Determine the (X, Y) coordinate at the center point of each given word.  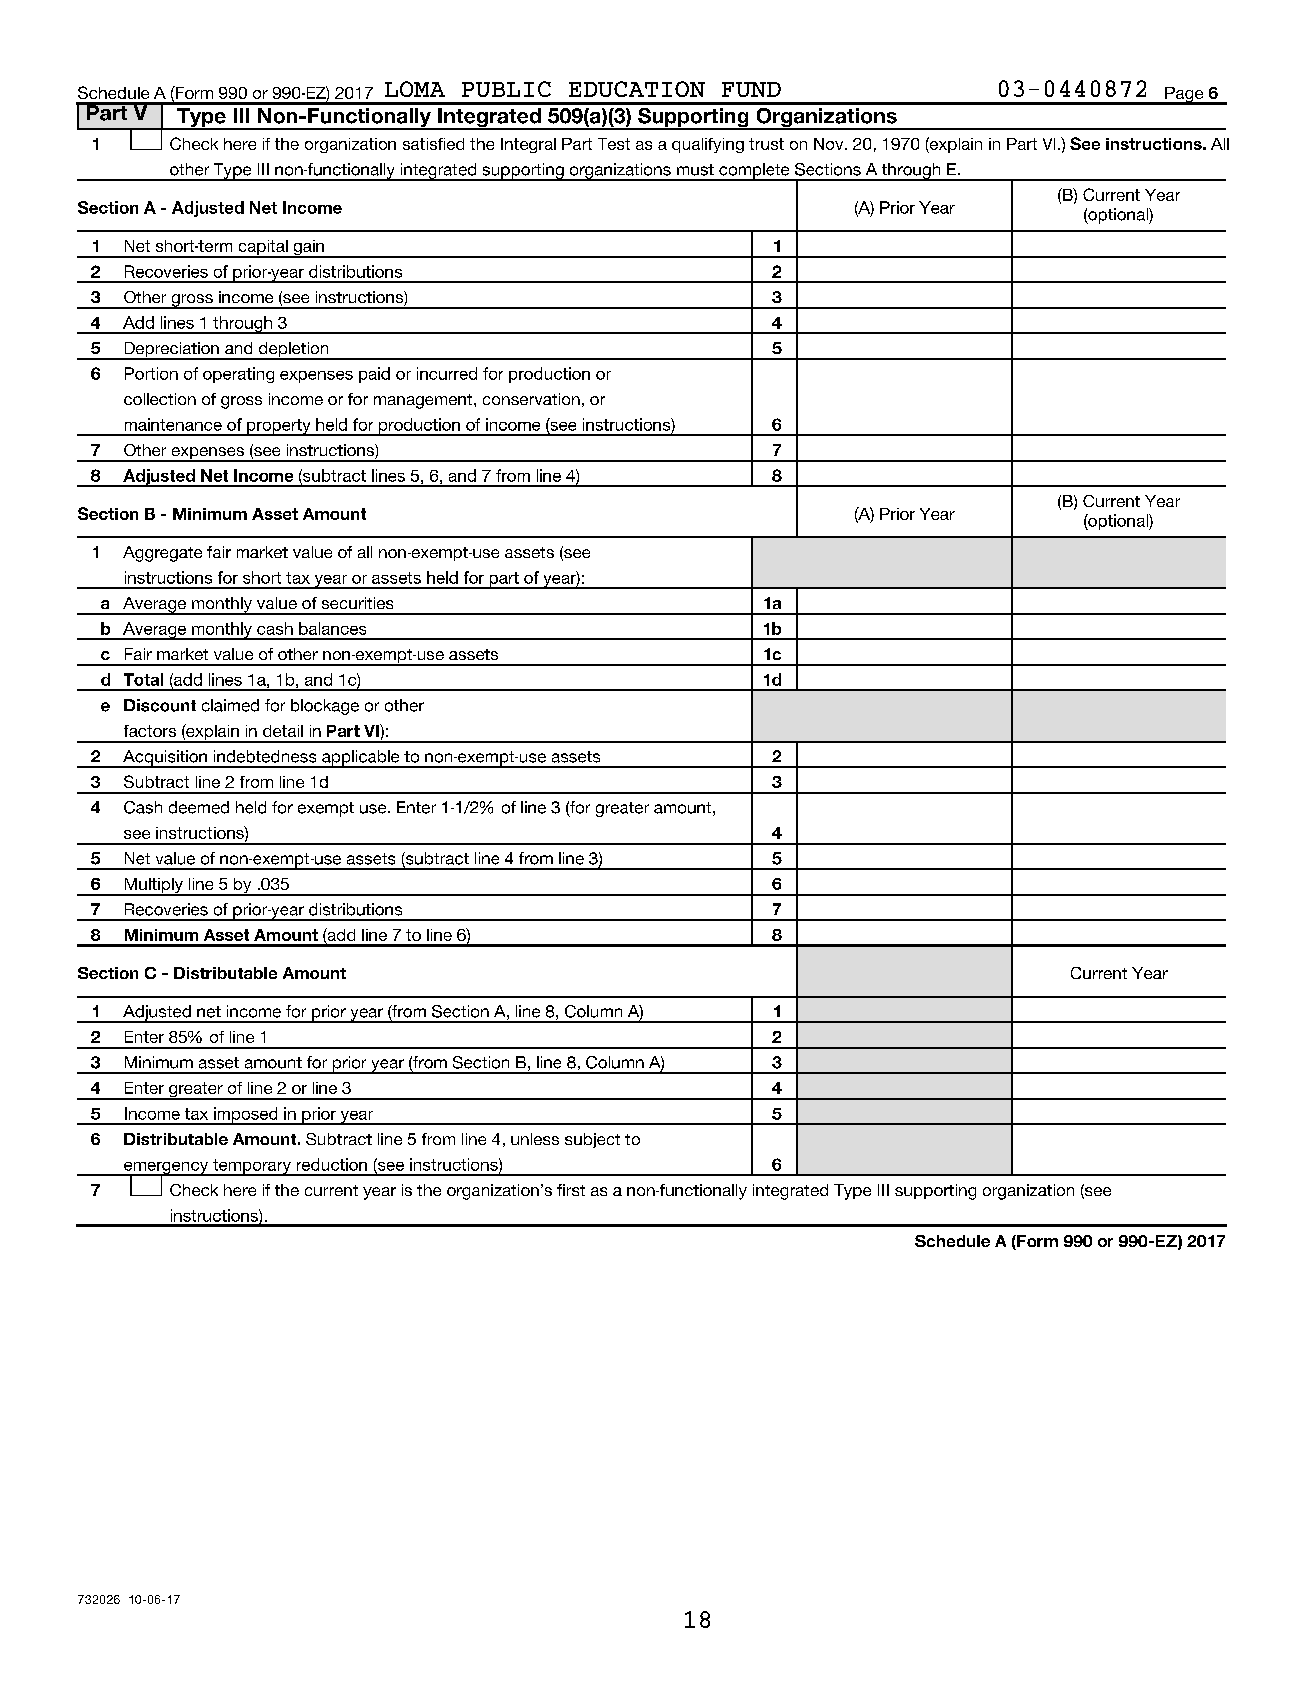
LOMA (415, 89)
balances (332, 628)
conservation (531, 399)
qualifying (708, 145)
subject (592, 1140)
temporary (251, 1167)
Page (1184, 96)
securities (357, 603)
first (571, 1190)
